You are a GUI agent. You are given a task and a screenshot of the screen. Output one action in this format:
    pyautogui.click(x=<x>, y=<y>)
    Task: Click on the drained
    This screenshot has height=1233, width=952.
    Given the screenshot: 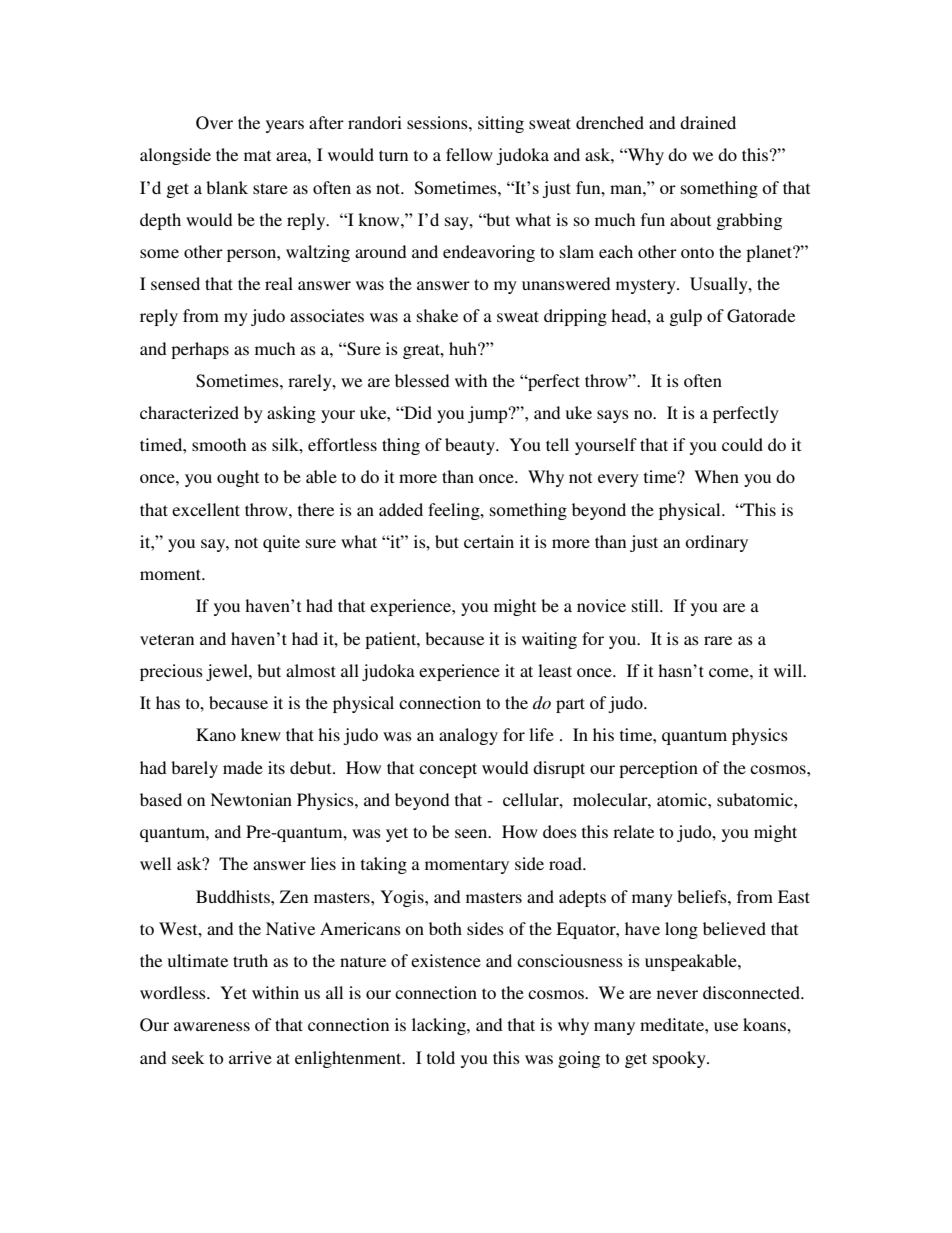 What is the action you would take?
    pyautogui.click(x=708, y=122)
